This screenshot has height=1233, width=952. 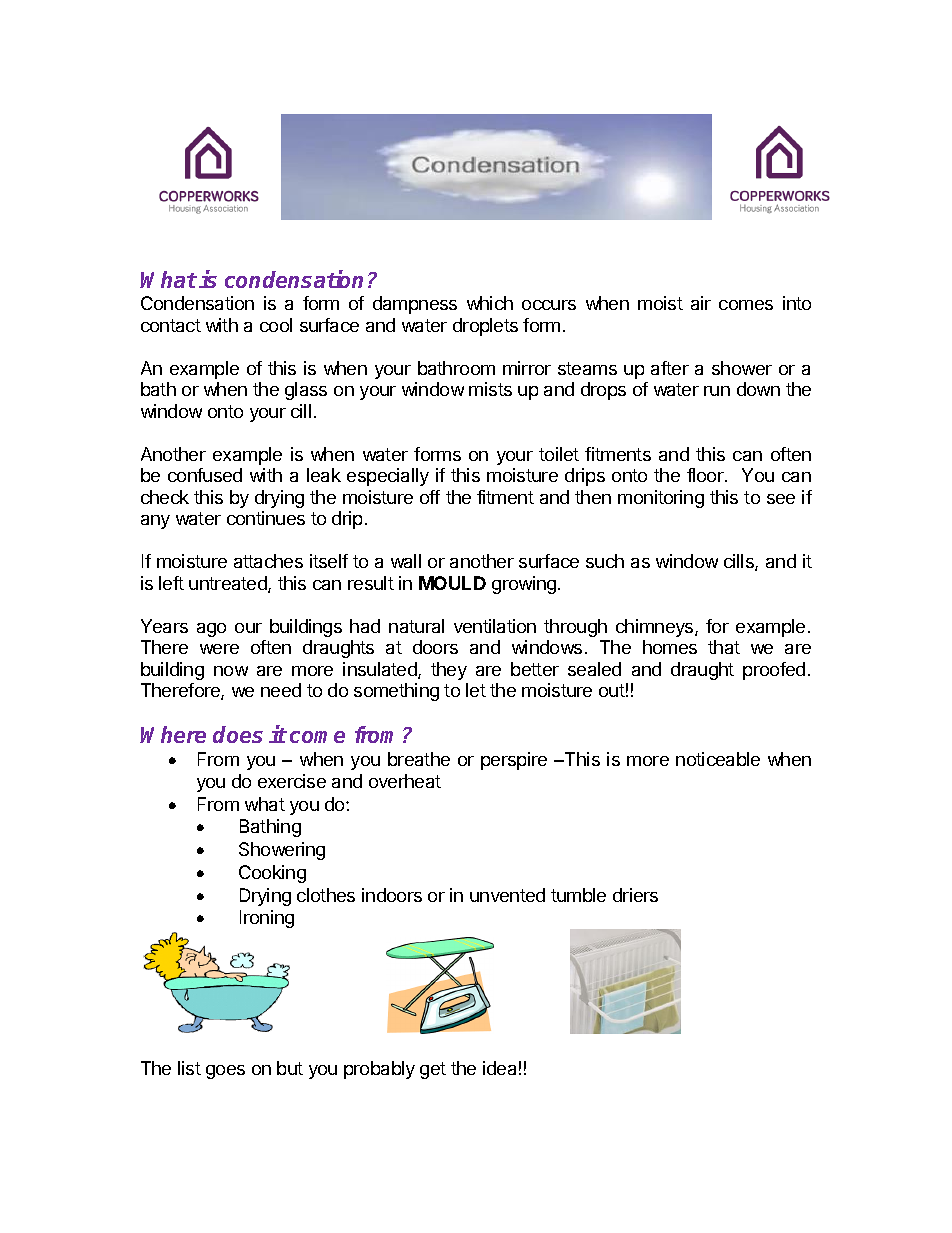 I want to click on they, so click(x=449, y=671).
